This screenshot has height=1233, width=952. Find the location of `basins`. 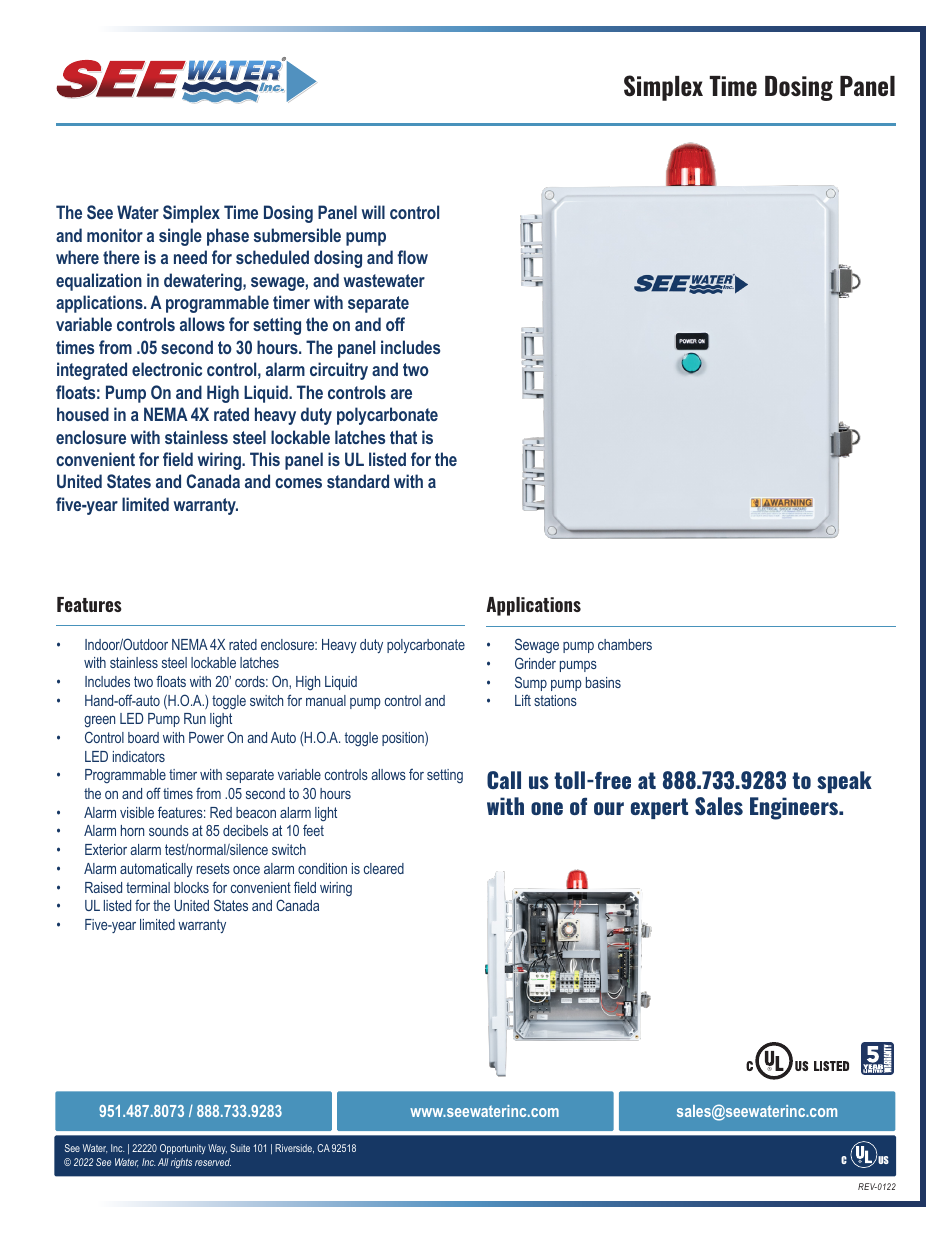

basins is located at coordinates (603, 682).
